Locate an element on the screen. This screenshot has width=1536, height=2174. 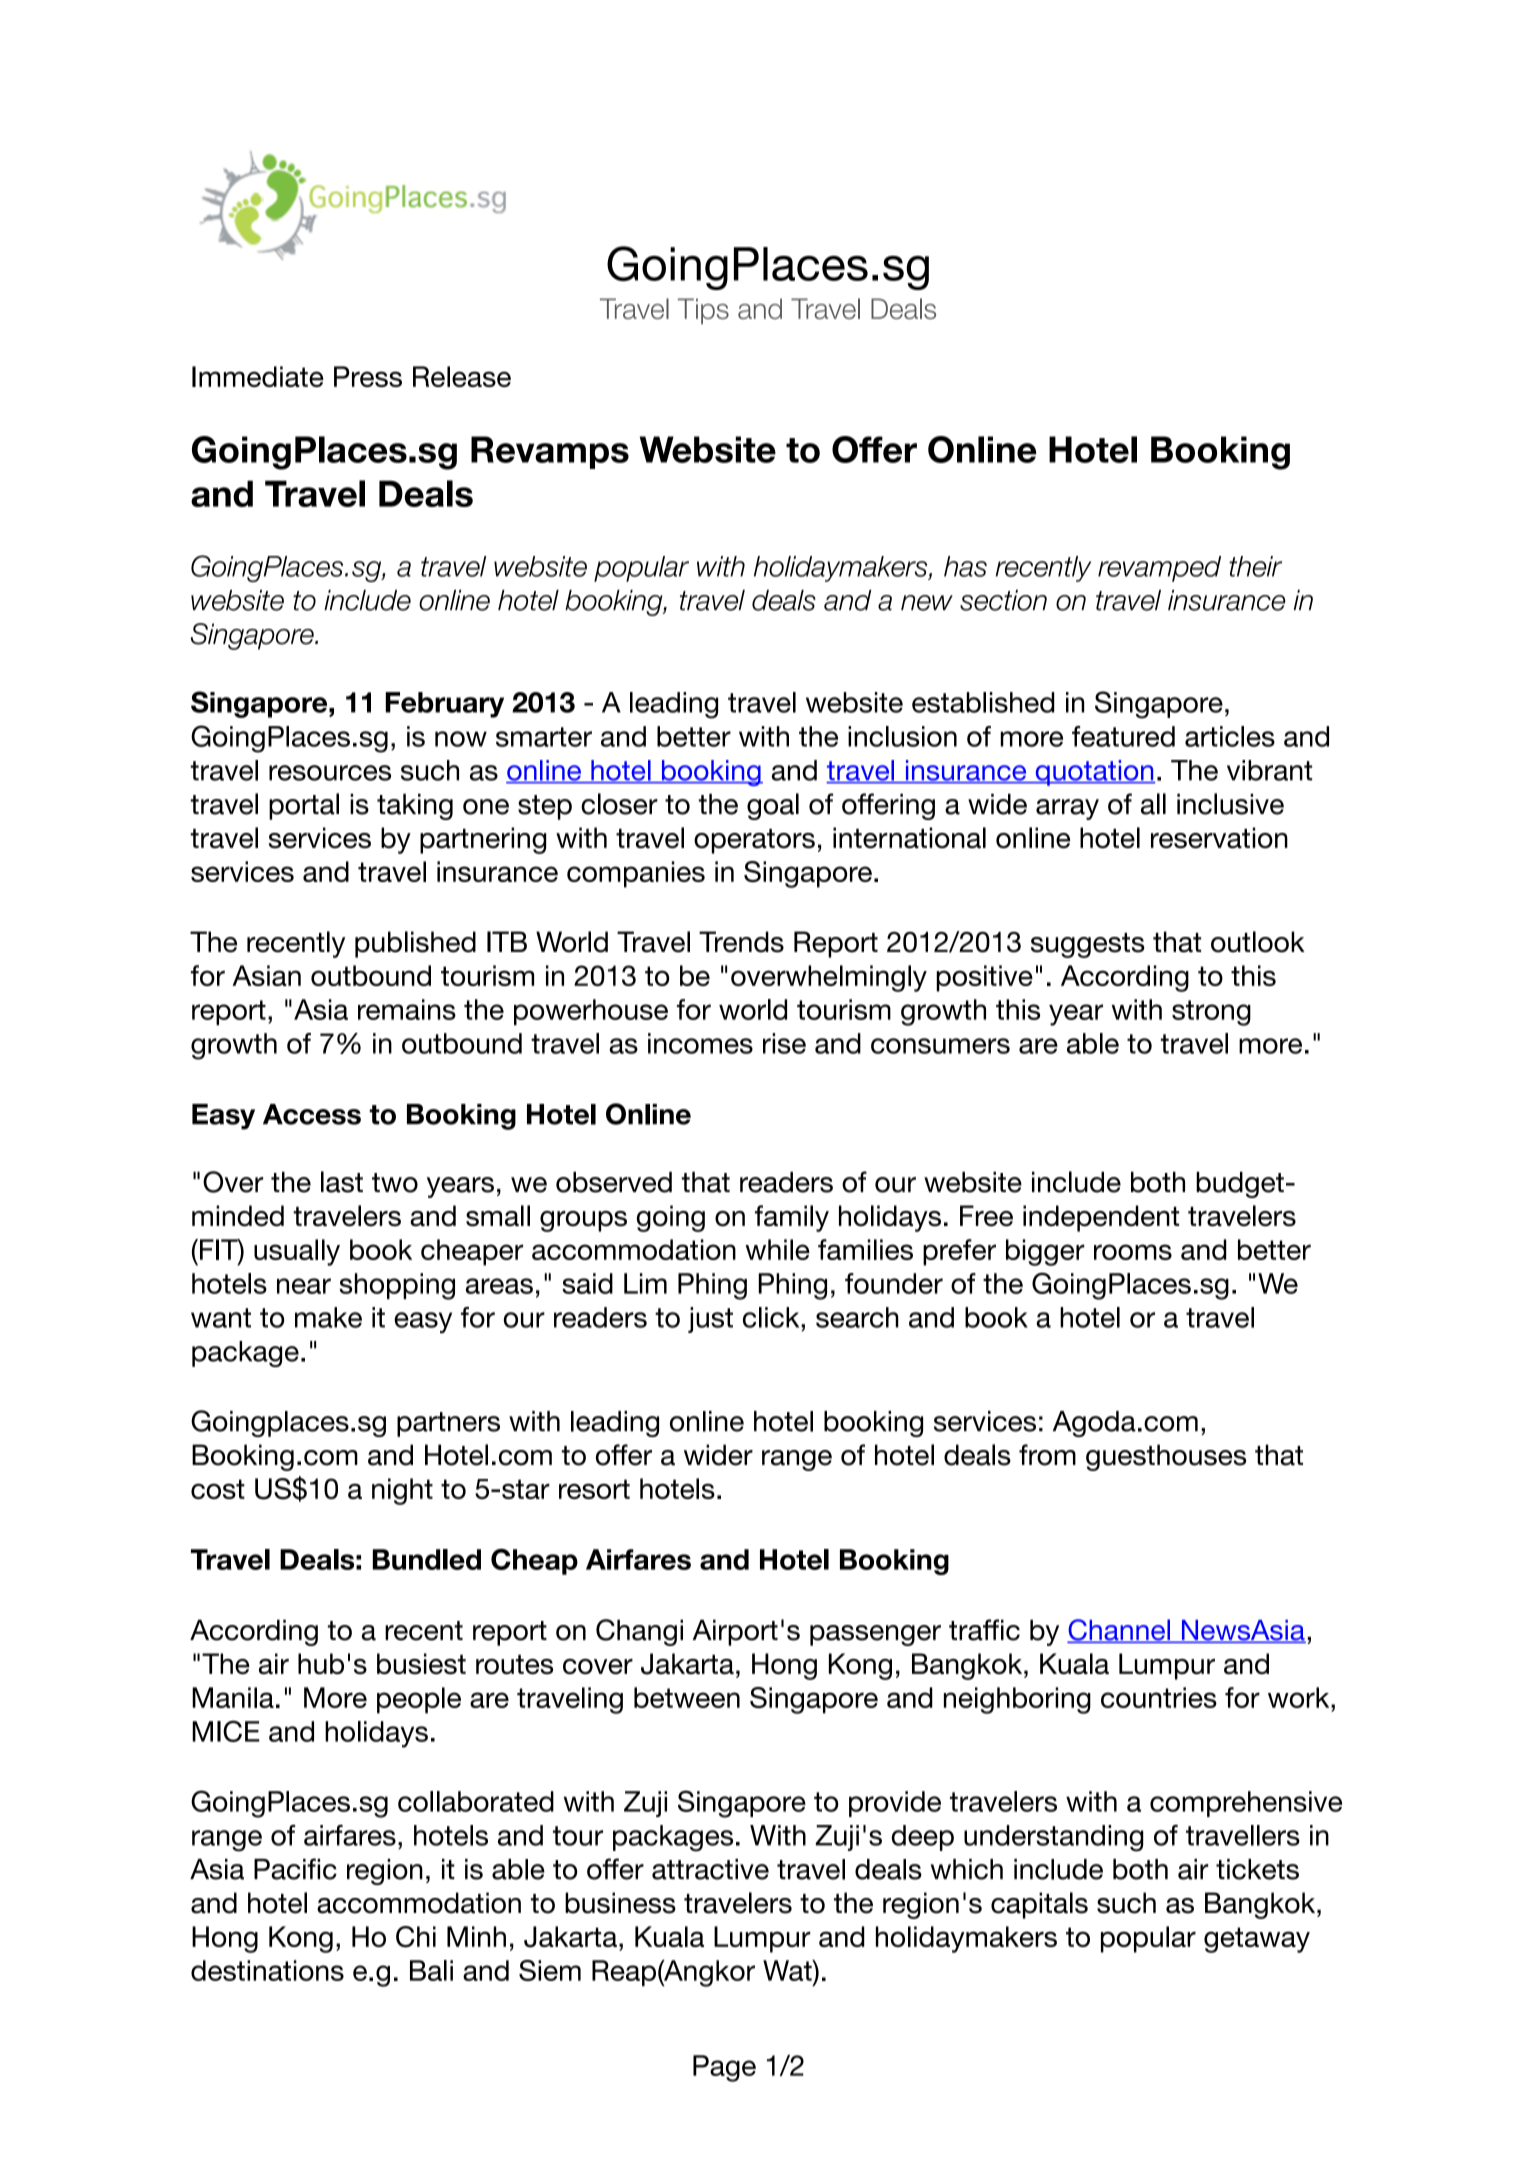
Wat is located at coordinates (788, 1970).
